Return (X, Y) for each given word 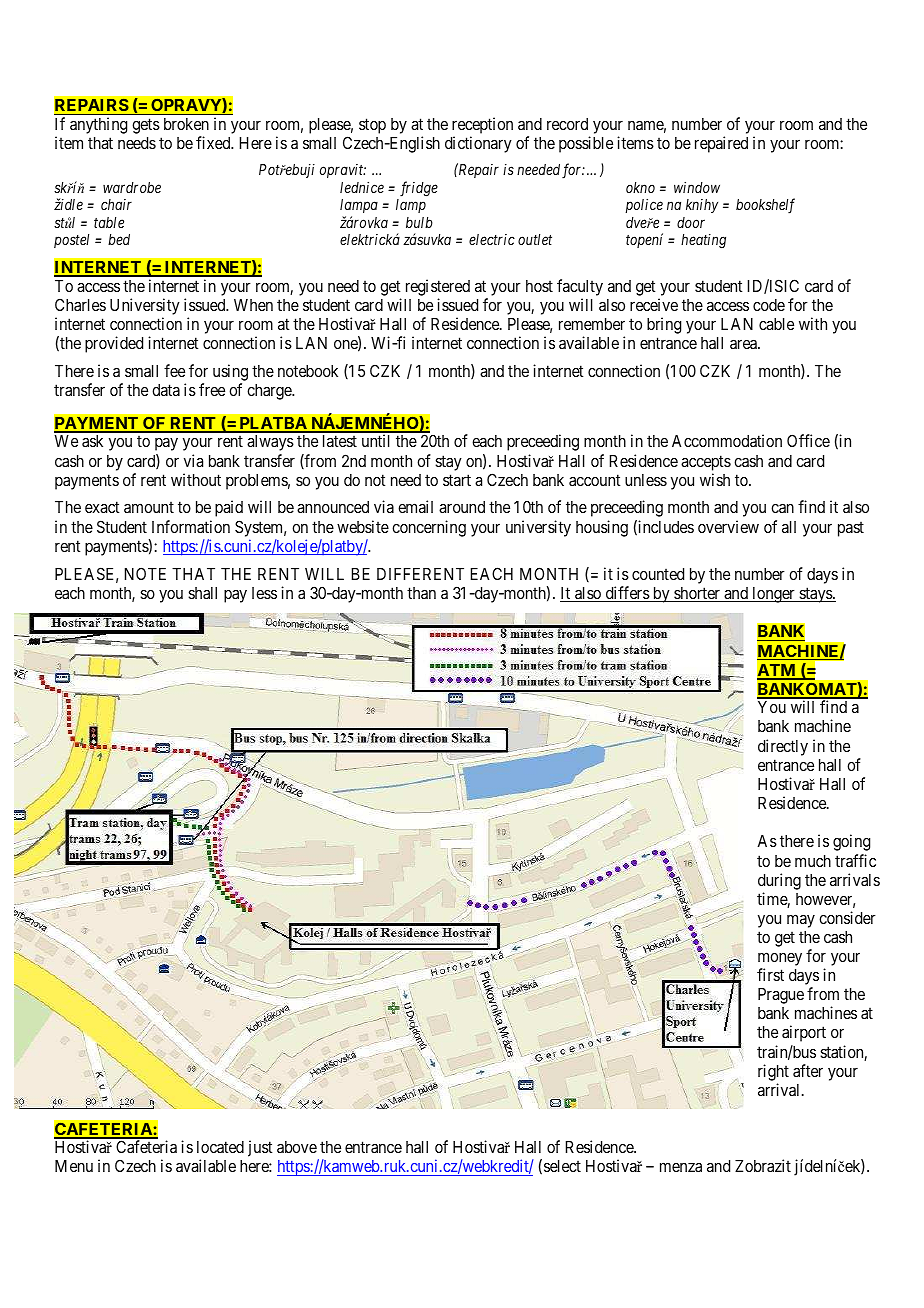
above (297, 1147)
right (773, 1072)
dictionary (478, 144)
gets (146, 126)
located (220, 1147)
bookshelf (765, 206)
